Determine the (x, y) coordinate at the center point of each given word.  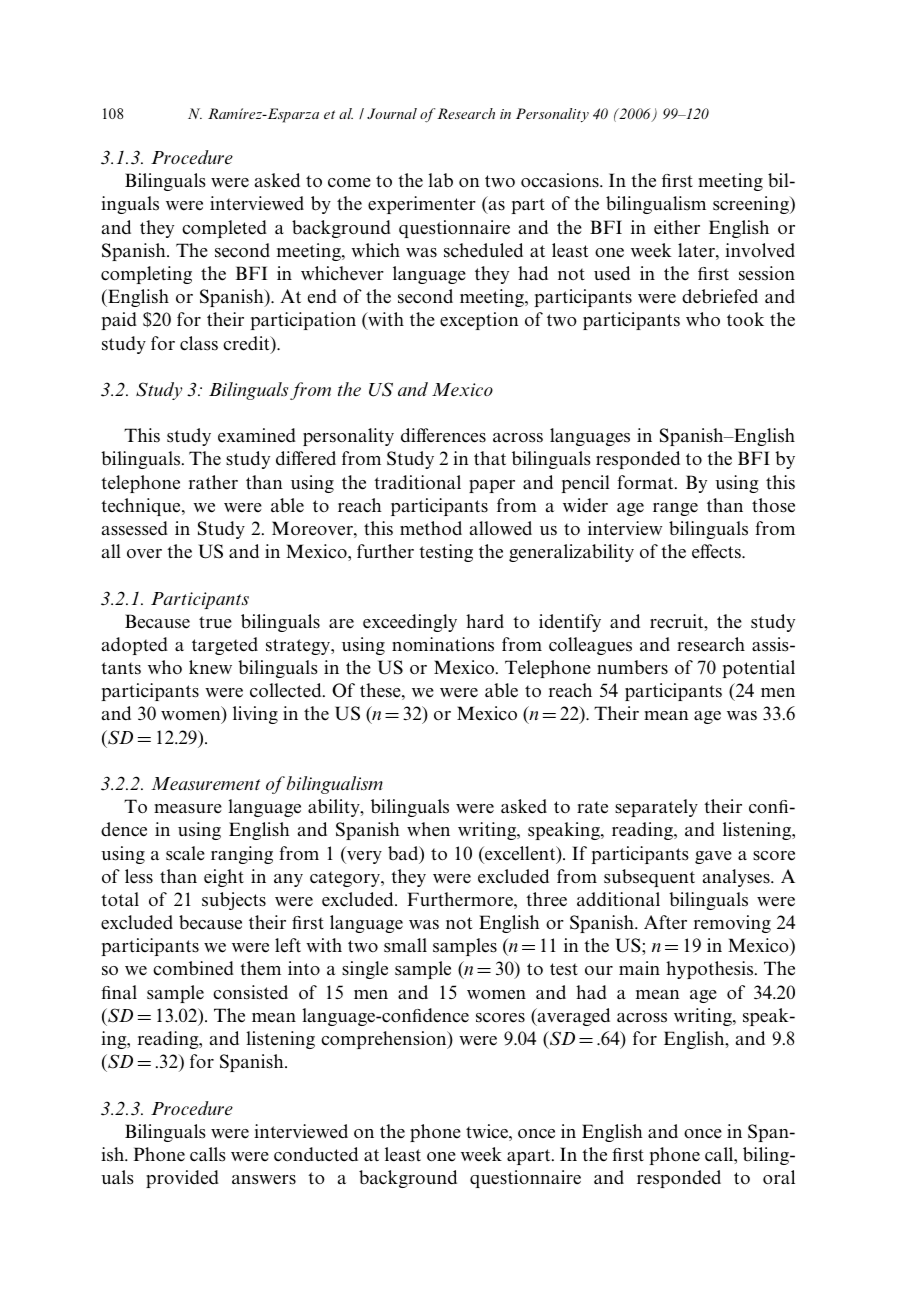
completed (224, 229)
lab (440, 180)
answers (264, 1180)
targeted (225, 646)
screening (752, 205)
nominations (443, 644)
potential (758, 669)
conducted (316, 1154)
